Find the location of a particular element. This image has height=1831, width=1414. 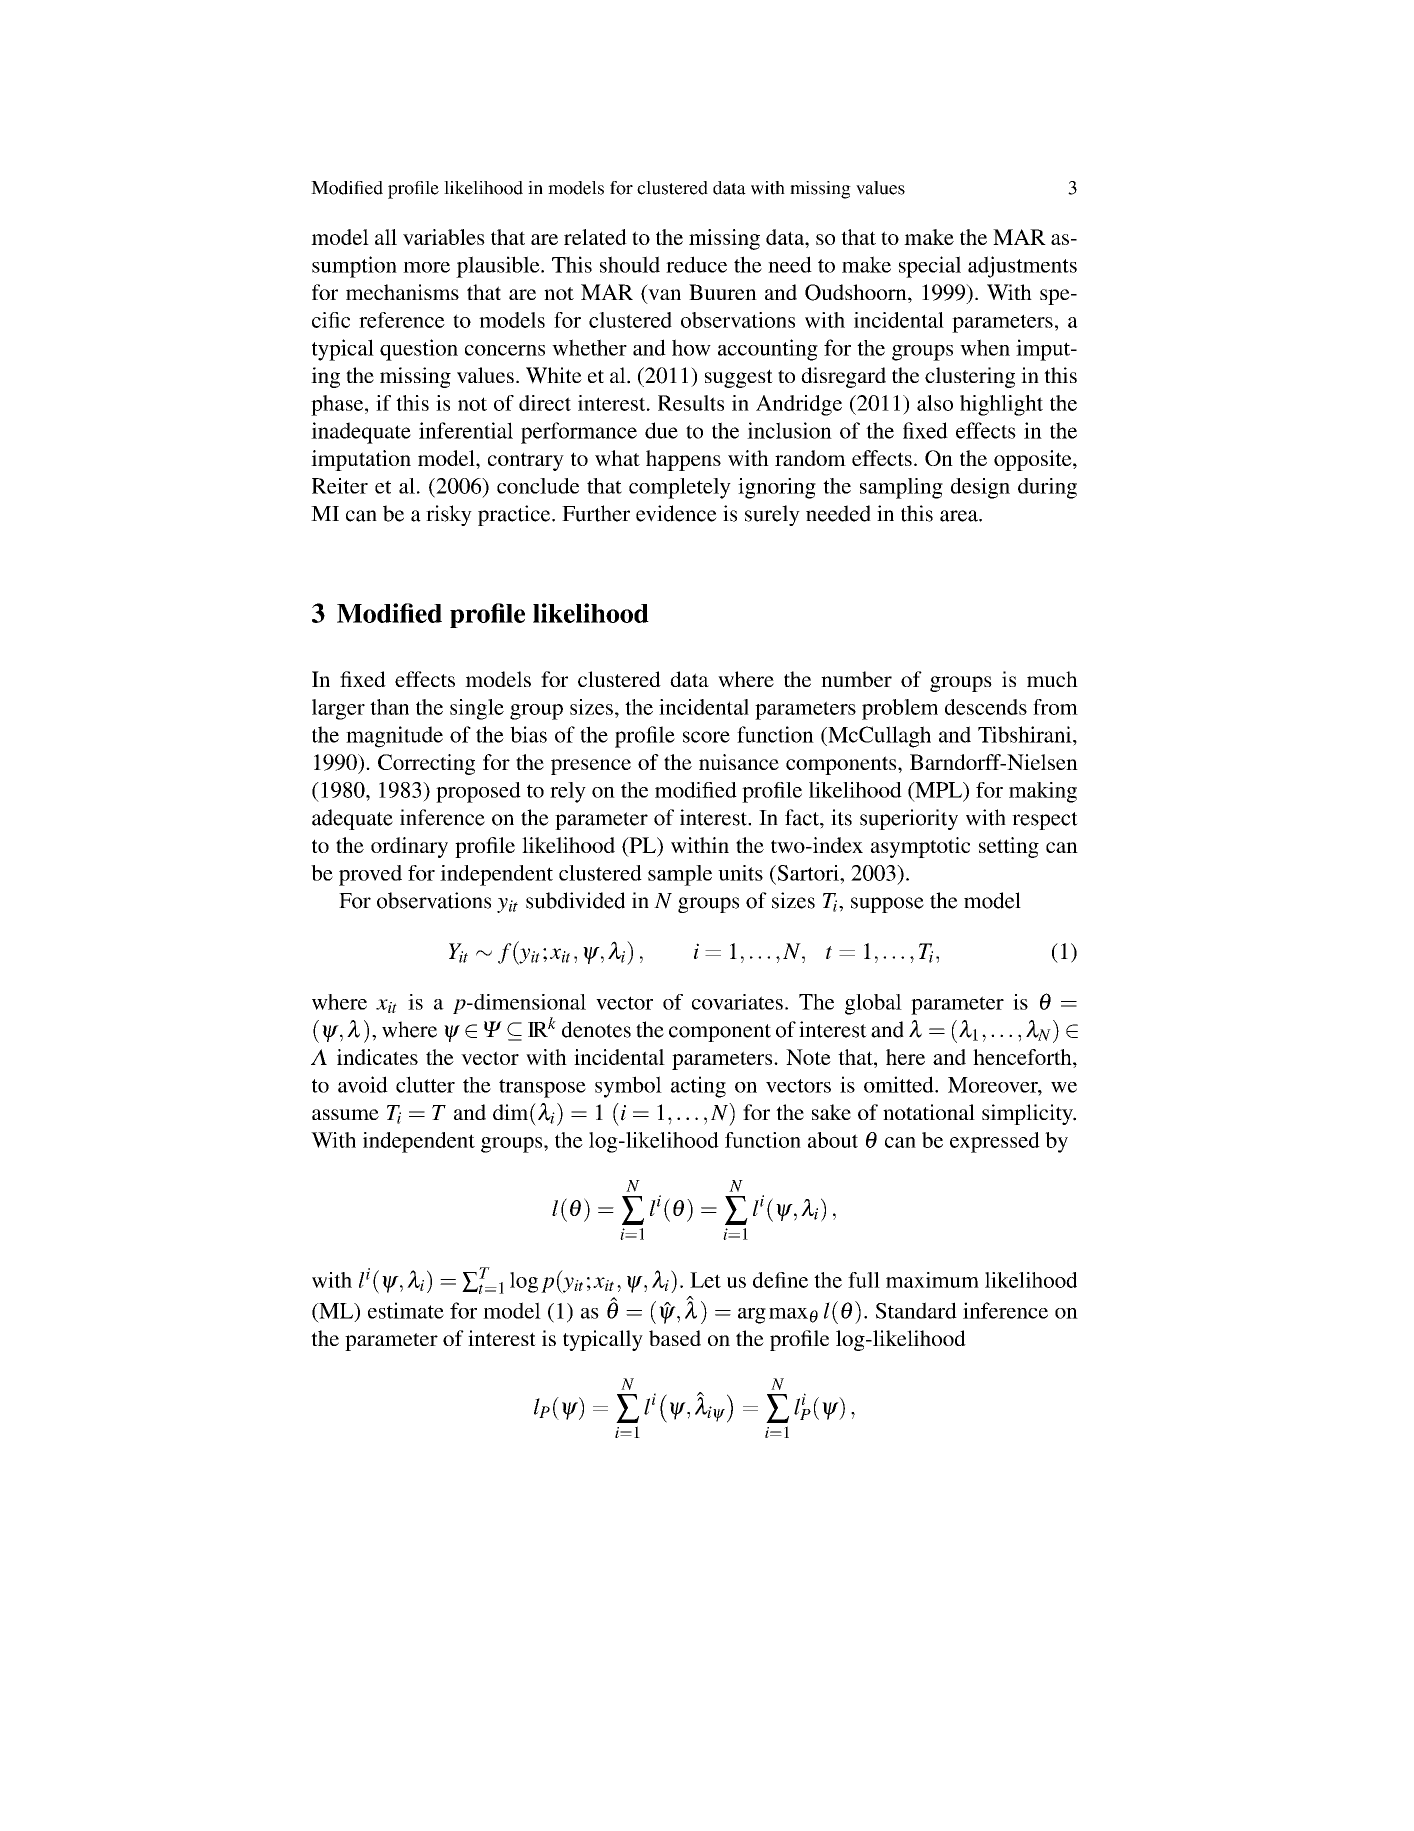

mechanisms is located at coordinates (402, 292).
